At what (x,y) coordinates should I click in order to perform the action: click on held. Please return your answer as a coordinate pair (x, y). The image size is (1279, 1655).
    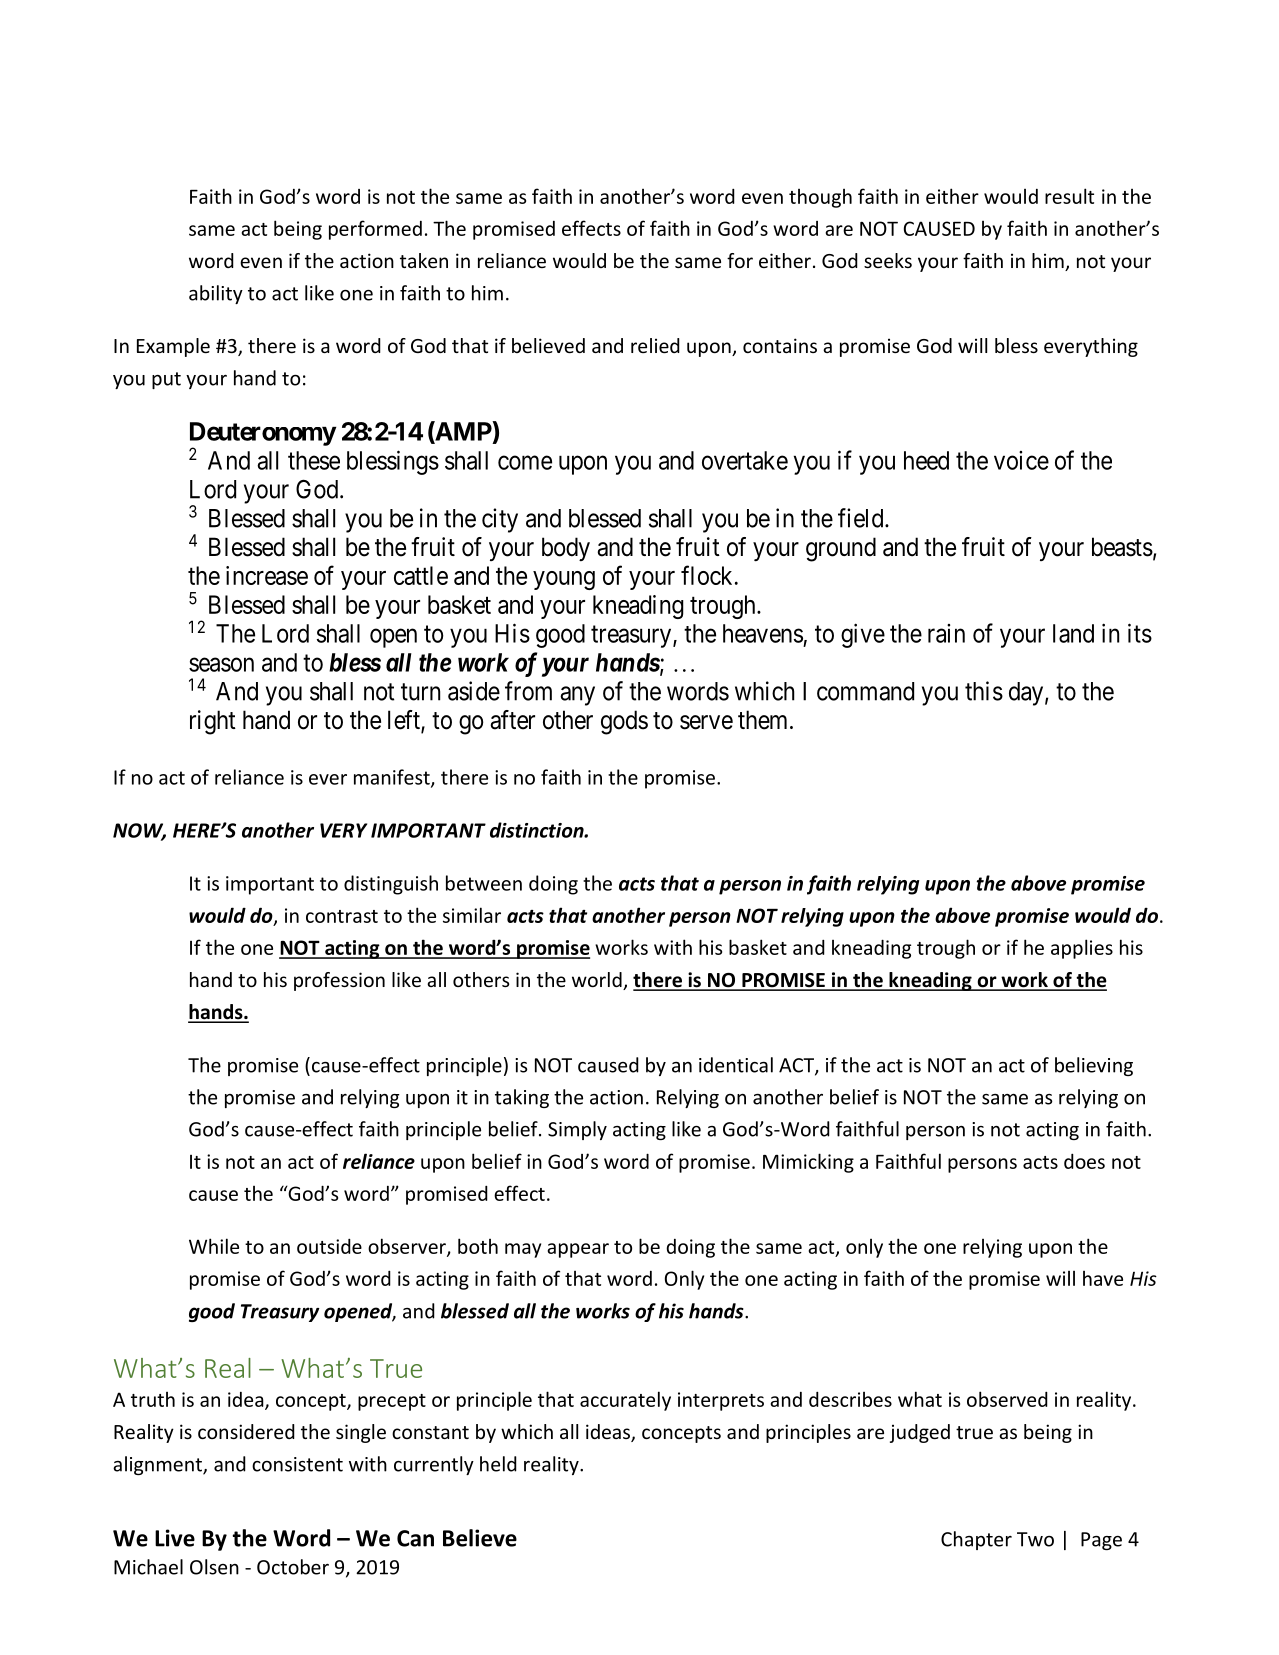
    Looking at the image, I should click on (498, 1464).
